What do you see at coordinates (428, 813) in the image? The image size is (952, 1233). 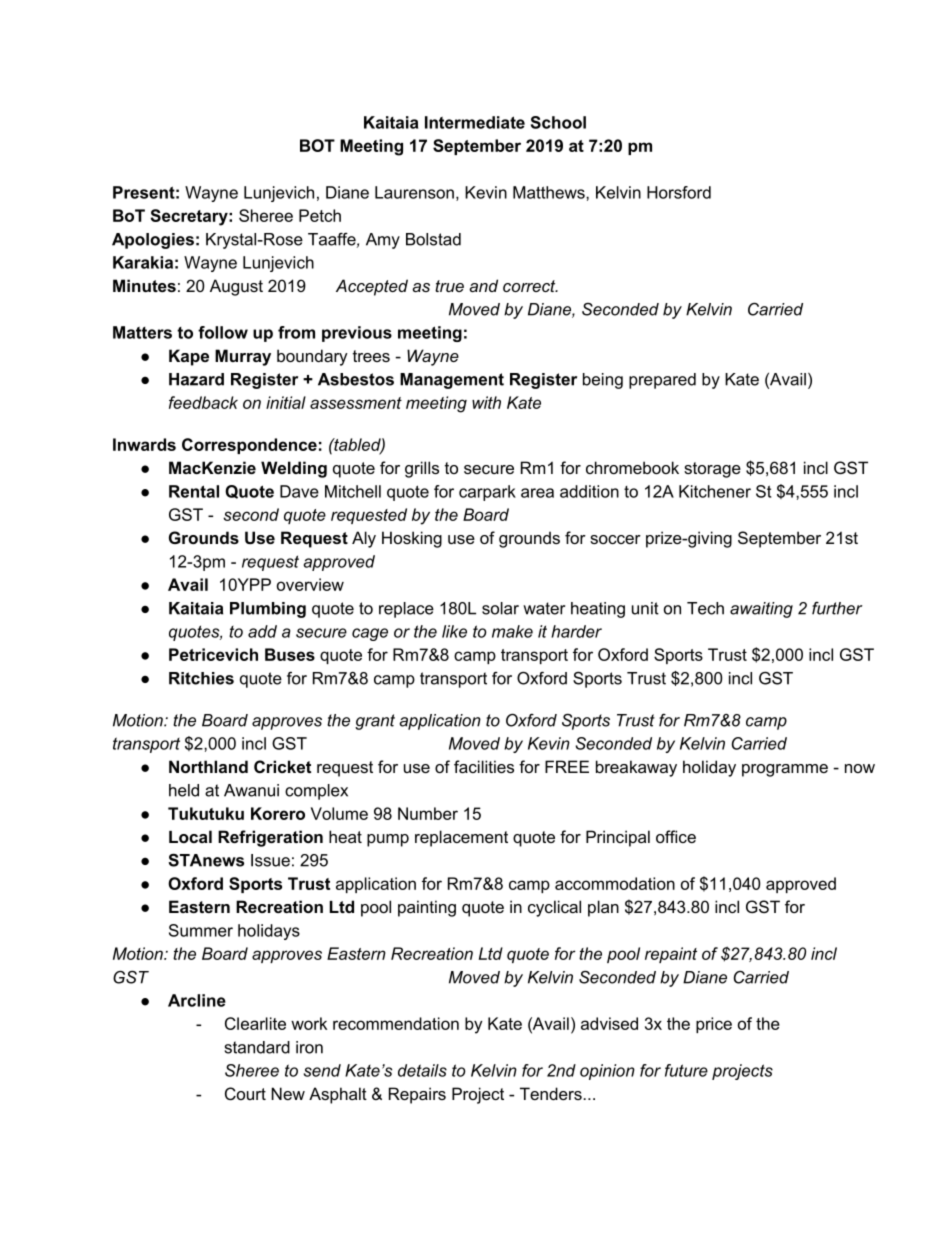 I see `Number` at bounding box center [428, 813].
